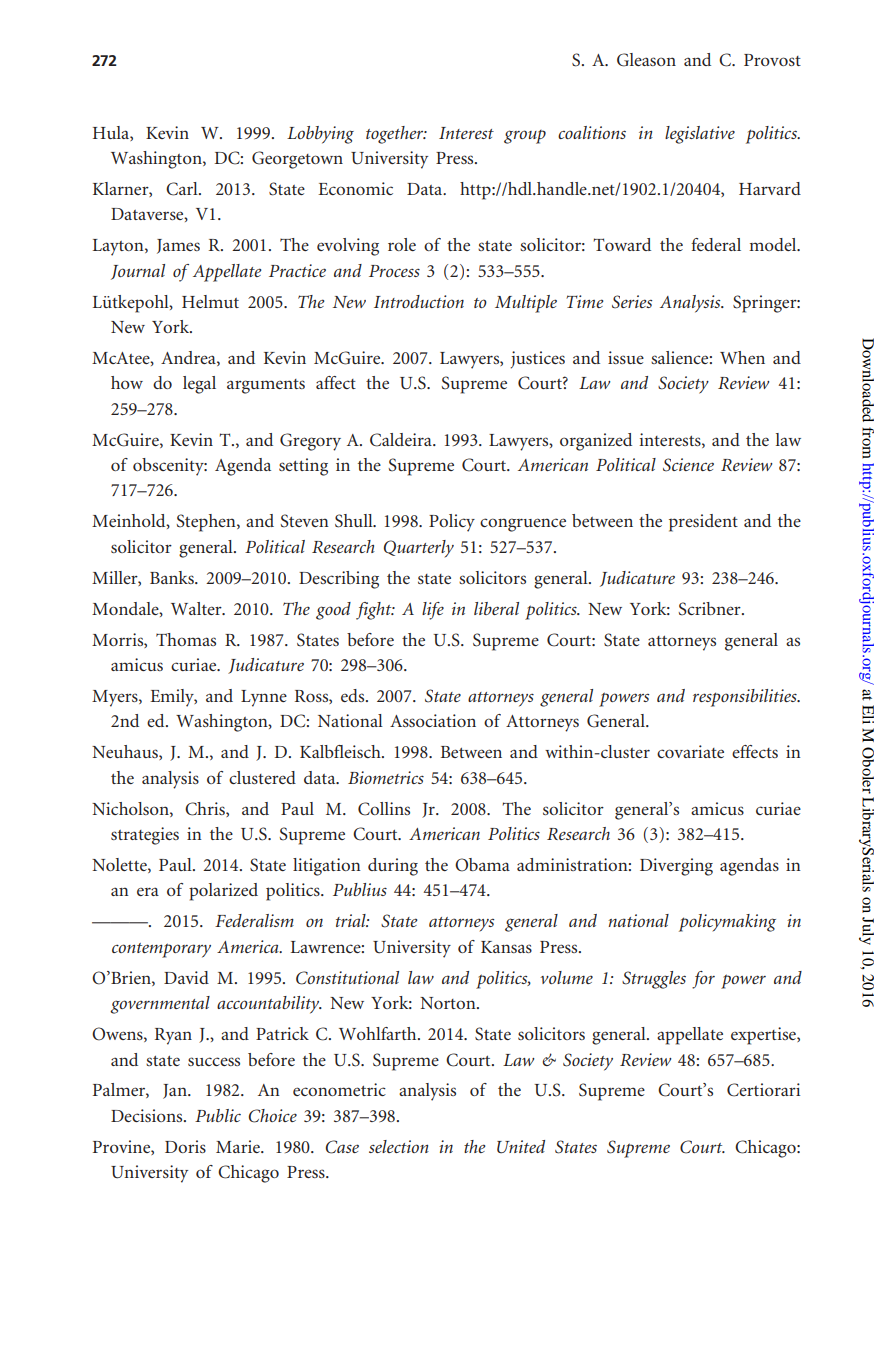  What do you see at coordinates (218, 1115) in the screenshot?
I see `Public` at bounding box center [218, 1115].
